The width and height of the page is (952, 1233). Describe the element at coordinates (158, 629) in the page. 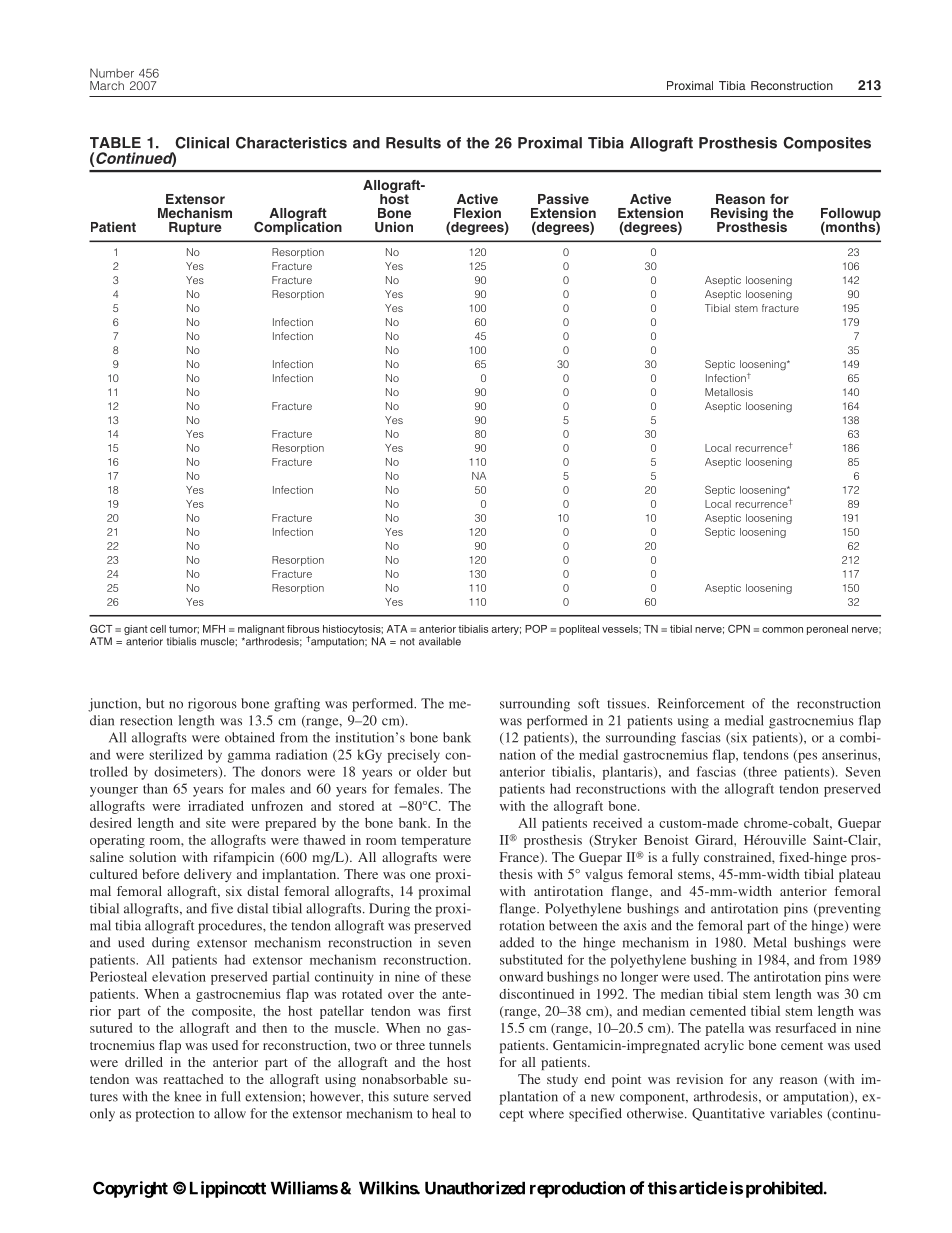

I see `cell` at that location.
